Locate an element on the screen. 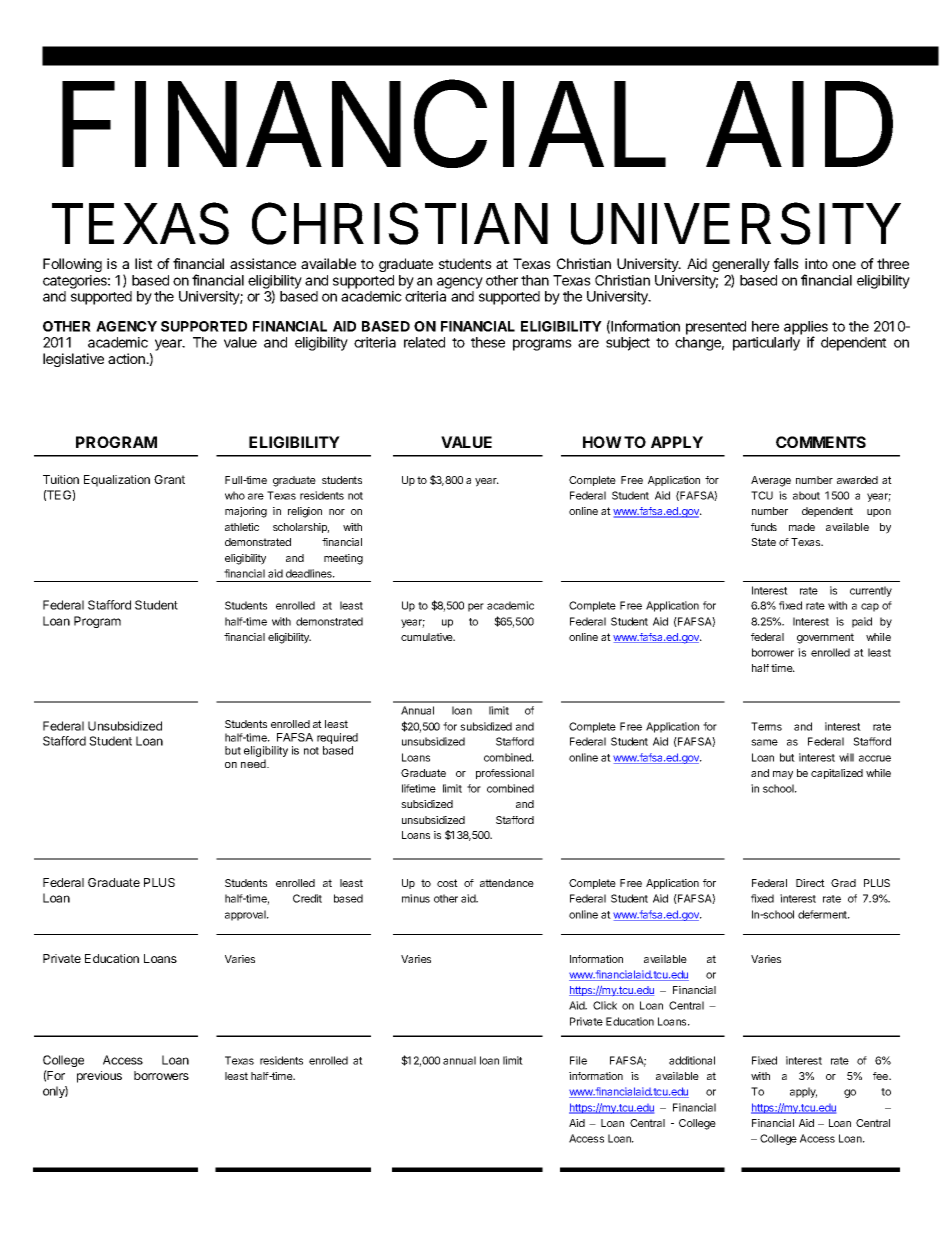 This screenshot has width=952, height=1233. need is located at coordinates (254, 763).
